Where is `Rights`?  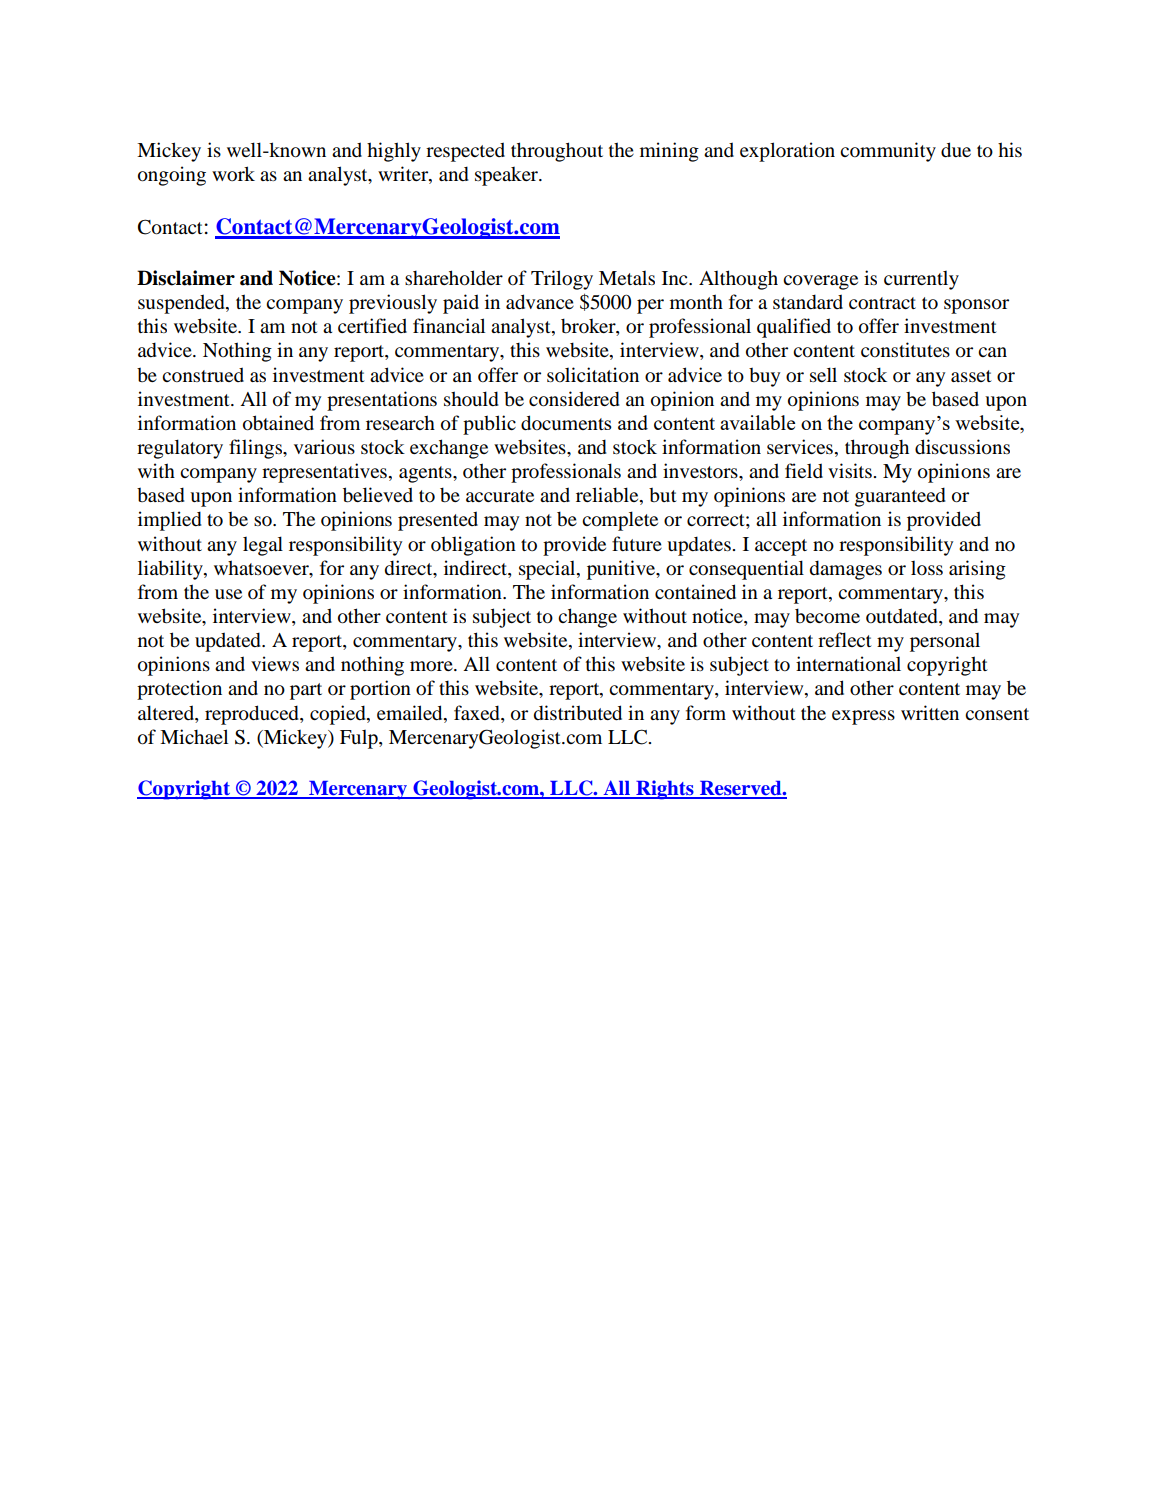 Rights is located at coordinates (665, 790).
